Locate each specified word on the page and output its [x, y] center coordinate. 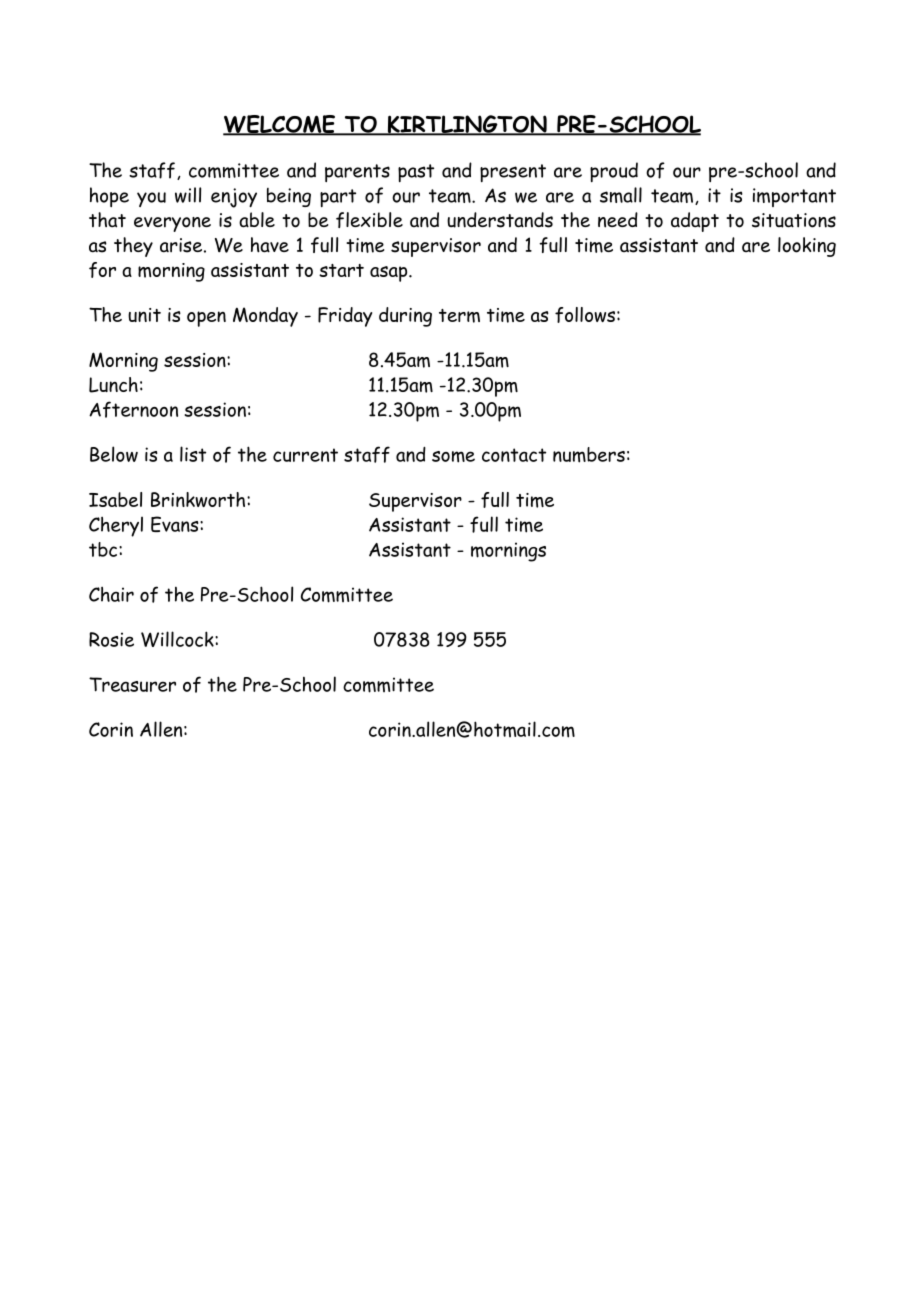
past [416, 173]
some [453, 457]
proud [614, 172]
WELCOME [280, 125]
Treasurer [132, 684]
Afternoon [133, 409]
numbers [589, 455]
